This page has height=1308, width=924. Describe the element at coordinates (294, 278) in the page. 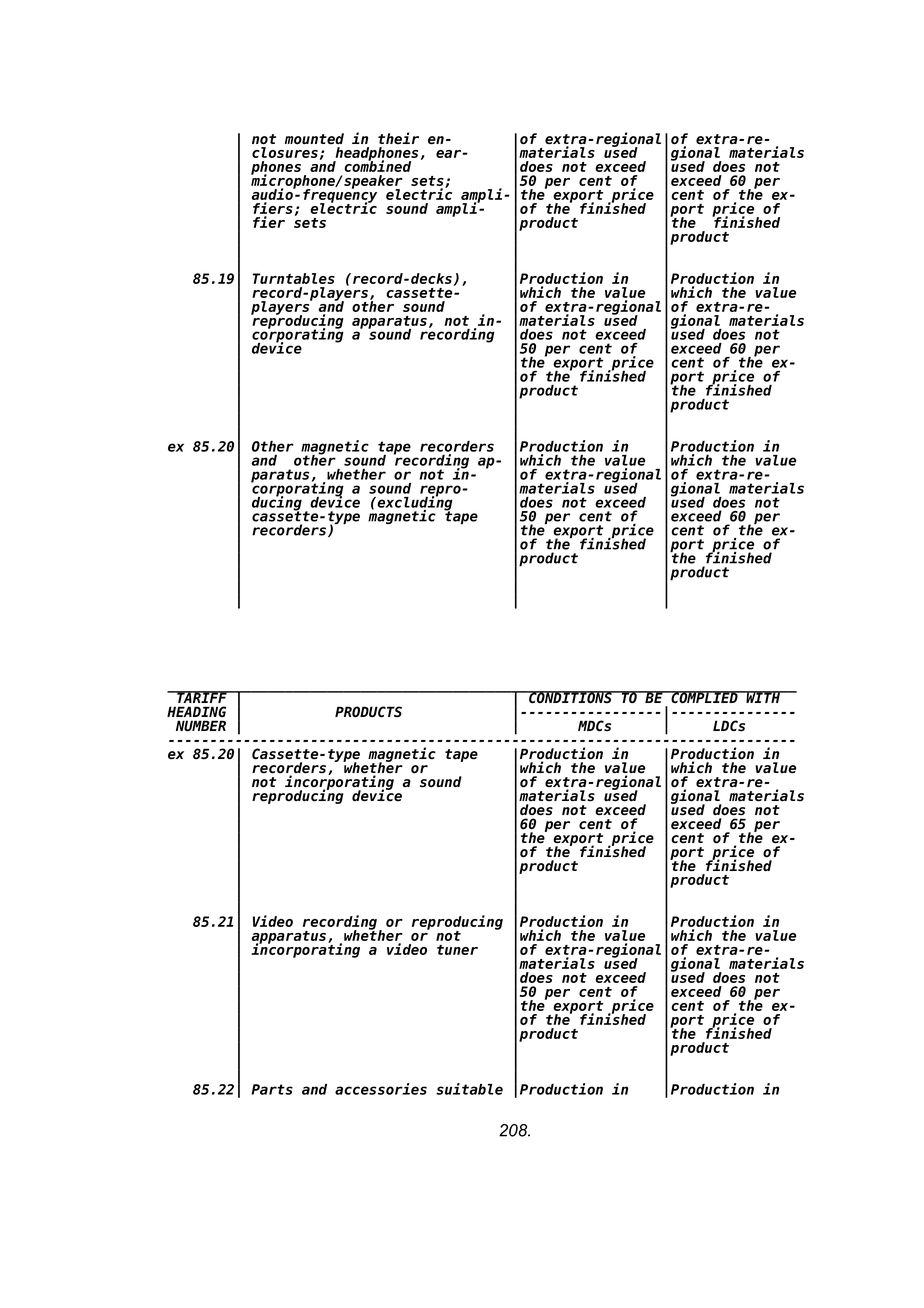

I see `Turntables` at that location.
